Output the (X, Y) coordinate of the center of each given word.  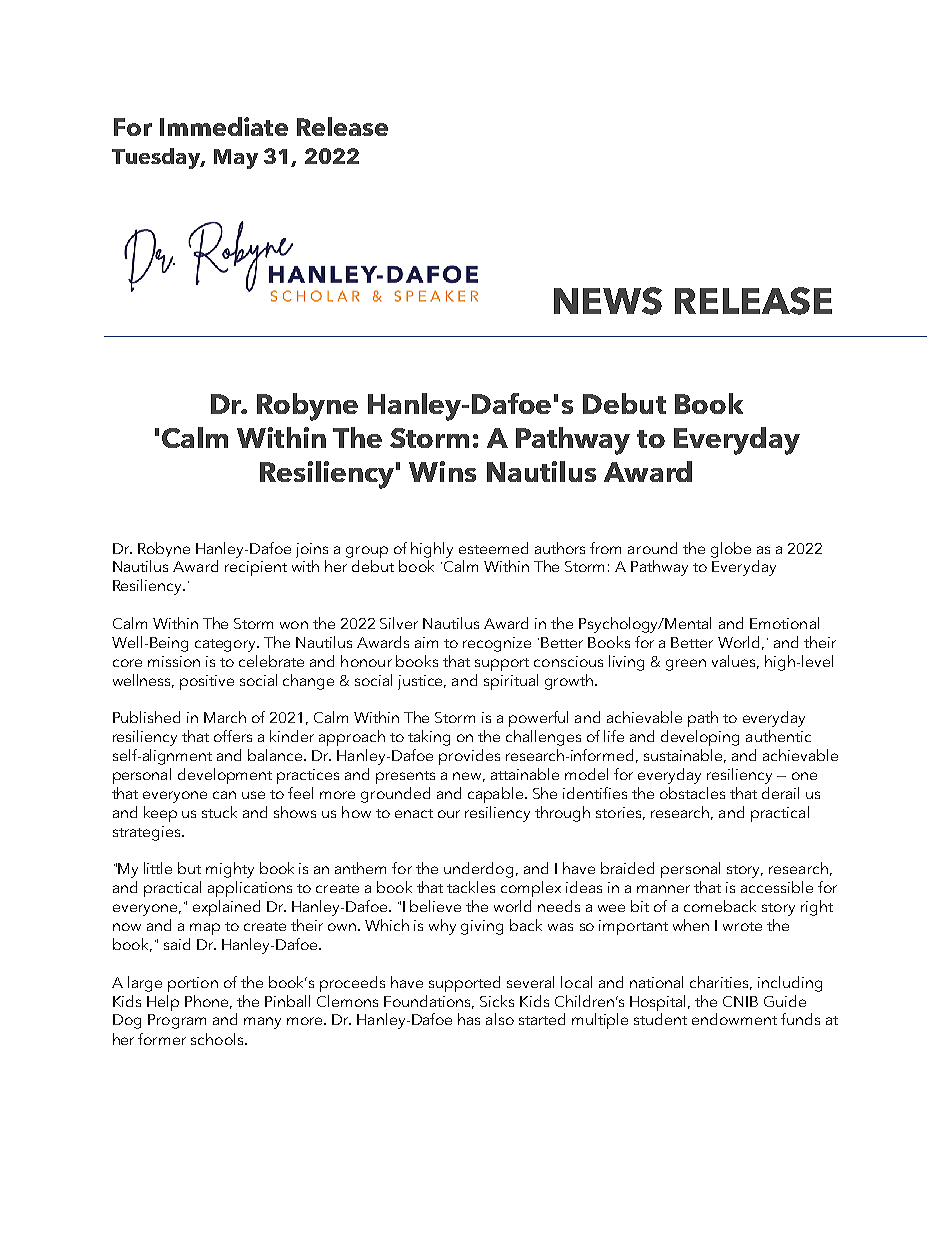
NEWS (608, 301)
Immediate (224, 126)
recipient (256, 568)
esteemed (493, 548)
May (236, 159)
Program (177, 1021)
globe (731, 550)
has (469, 1019)
